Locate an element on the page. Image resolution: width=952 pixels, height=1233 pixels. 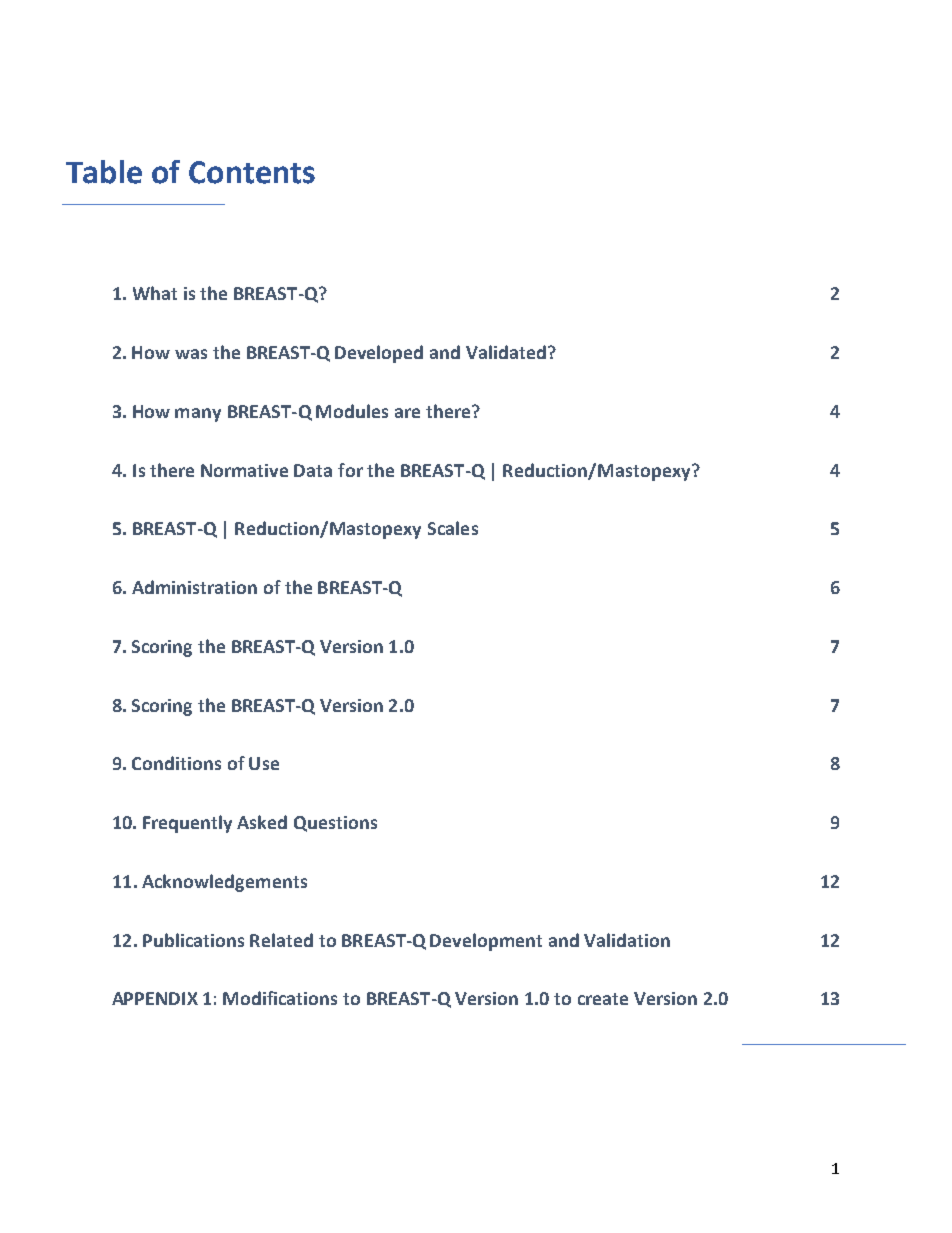
Questions is located at coordinates (335, 824).
